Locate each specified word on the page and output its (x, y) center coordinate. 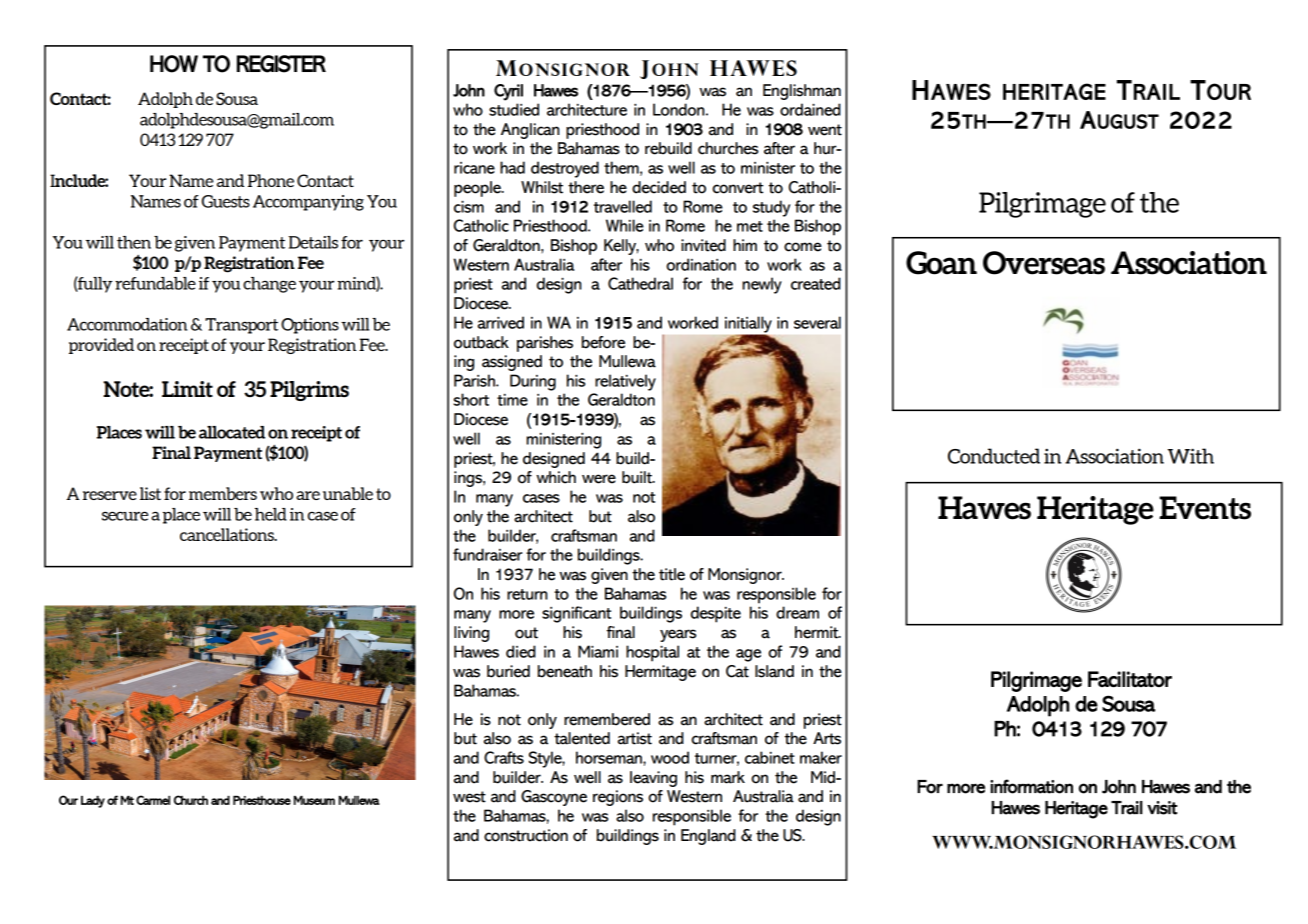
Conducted (994, 456)
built (638, 477)
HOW (174, 64)
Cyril (508, 92)
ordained (810, 109)
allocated (232, 432)
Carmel (153, 800)
